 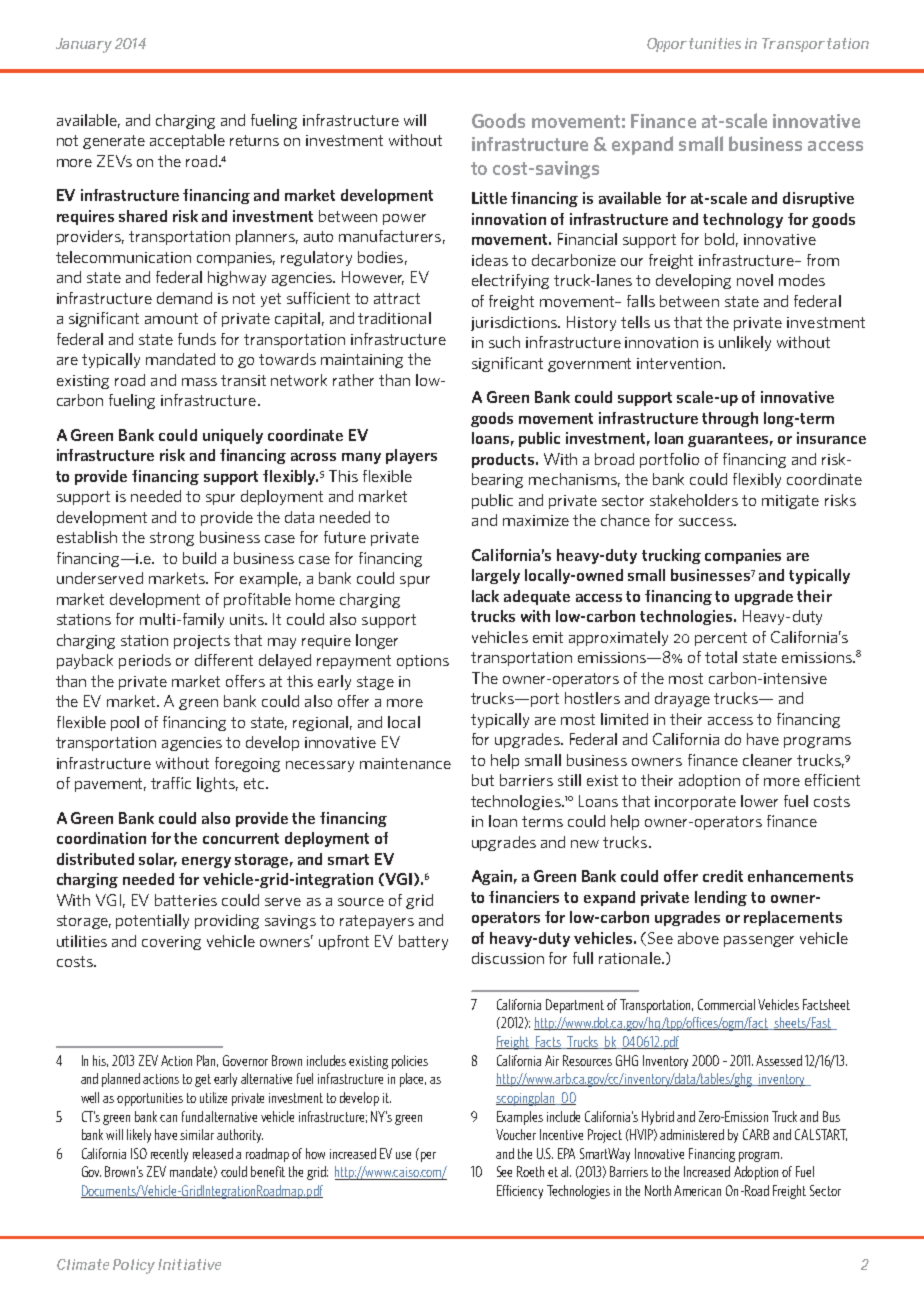 What do you see at coordinates (520, 1192) in the screenshot?
I see `Efficiency` at bounding box center [520, 1192].
